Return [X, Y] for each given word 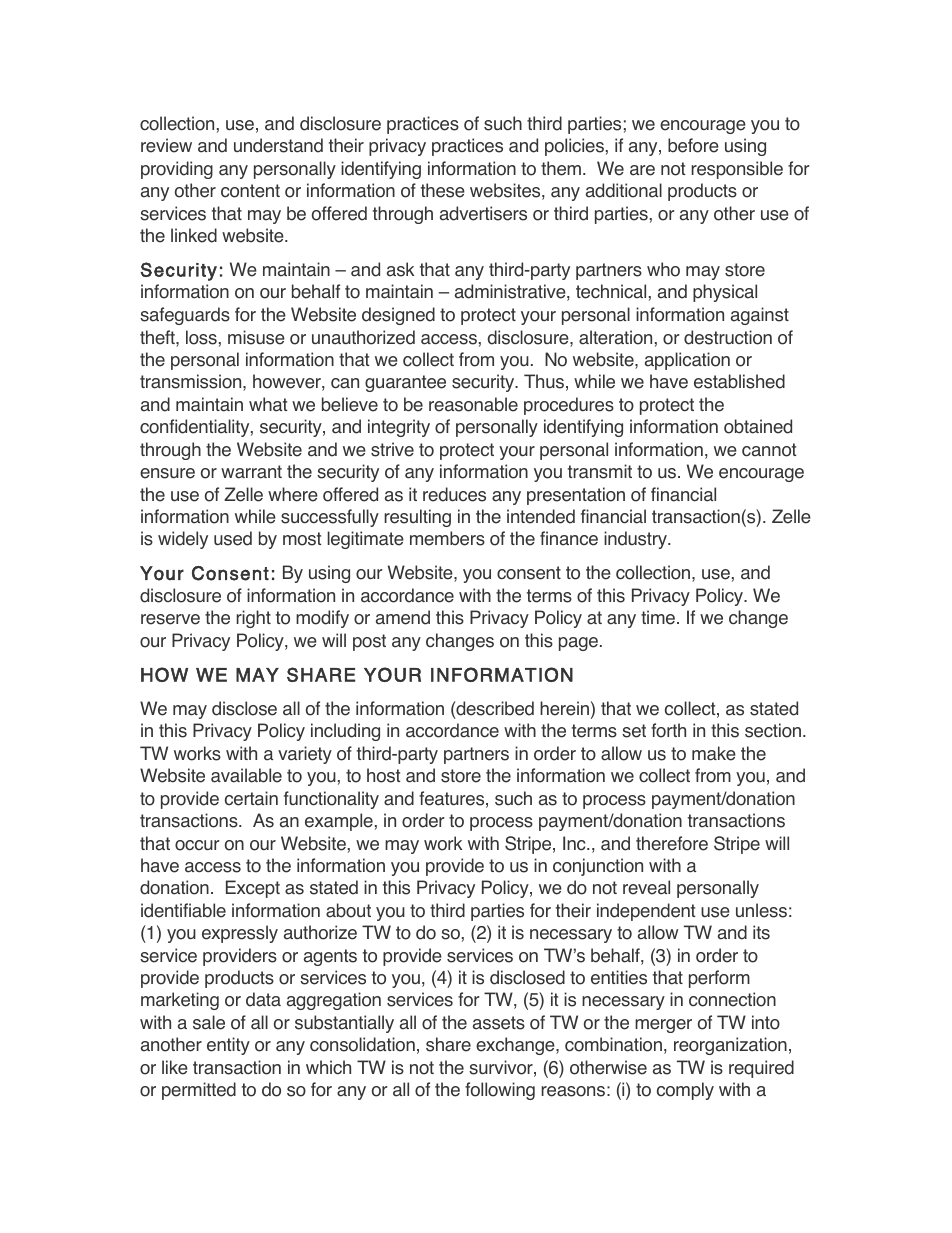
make [714, 753]
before [693, 145]
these [443, 190]
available [246, 775]
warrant [251, 472]
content [250, 191]
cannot [769, 450]
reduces [454, 494]
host [384, 775]
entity [228, 1046]
